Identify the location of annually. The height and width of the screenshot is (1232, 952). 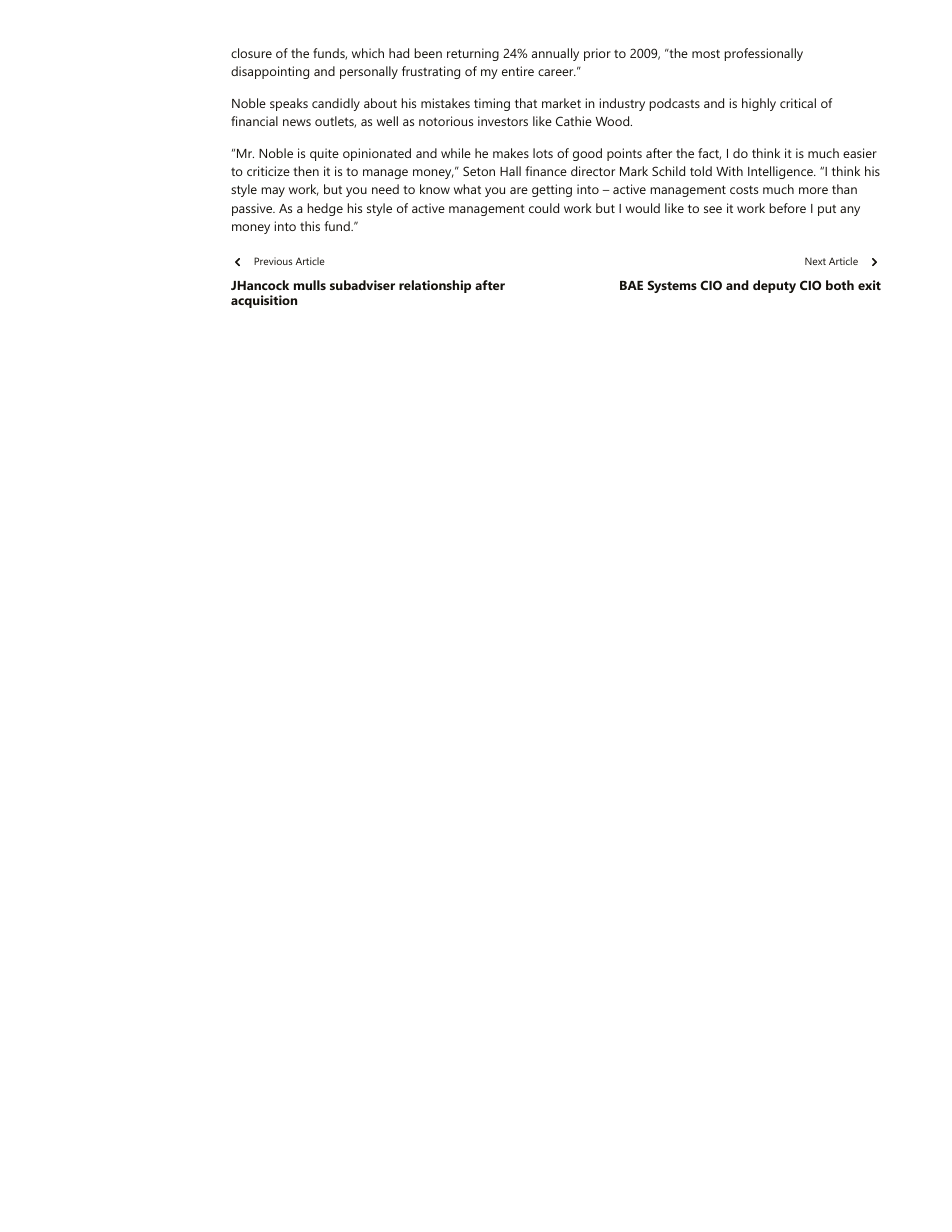
(555, 54).
